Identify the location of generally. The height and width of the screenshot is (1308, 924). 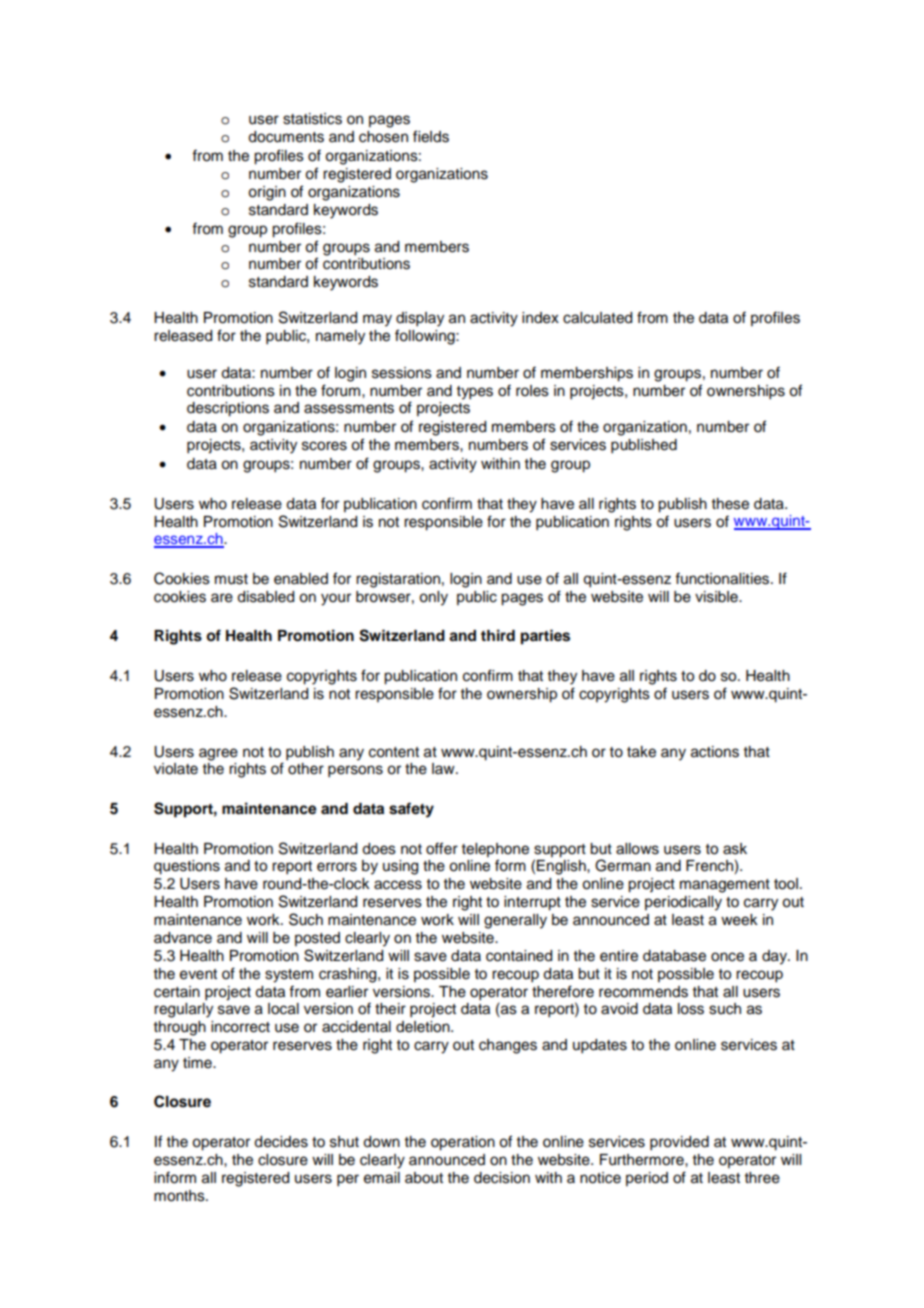
(515, 921).
